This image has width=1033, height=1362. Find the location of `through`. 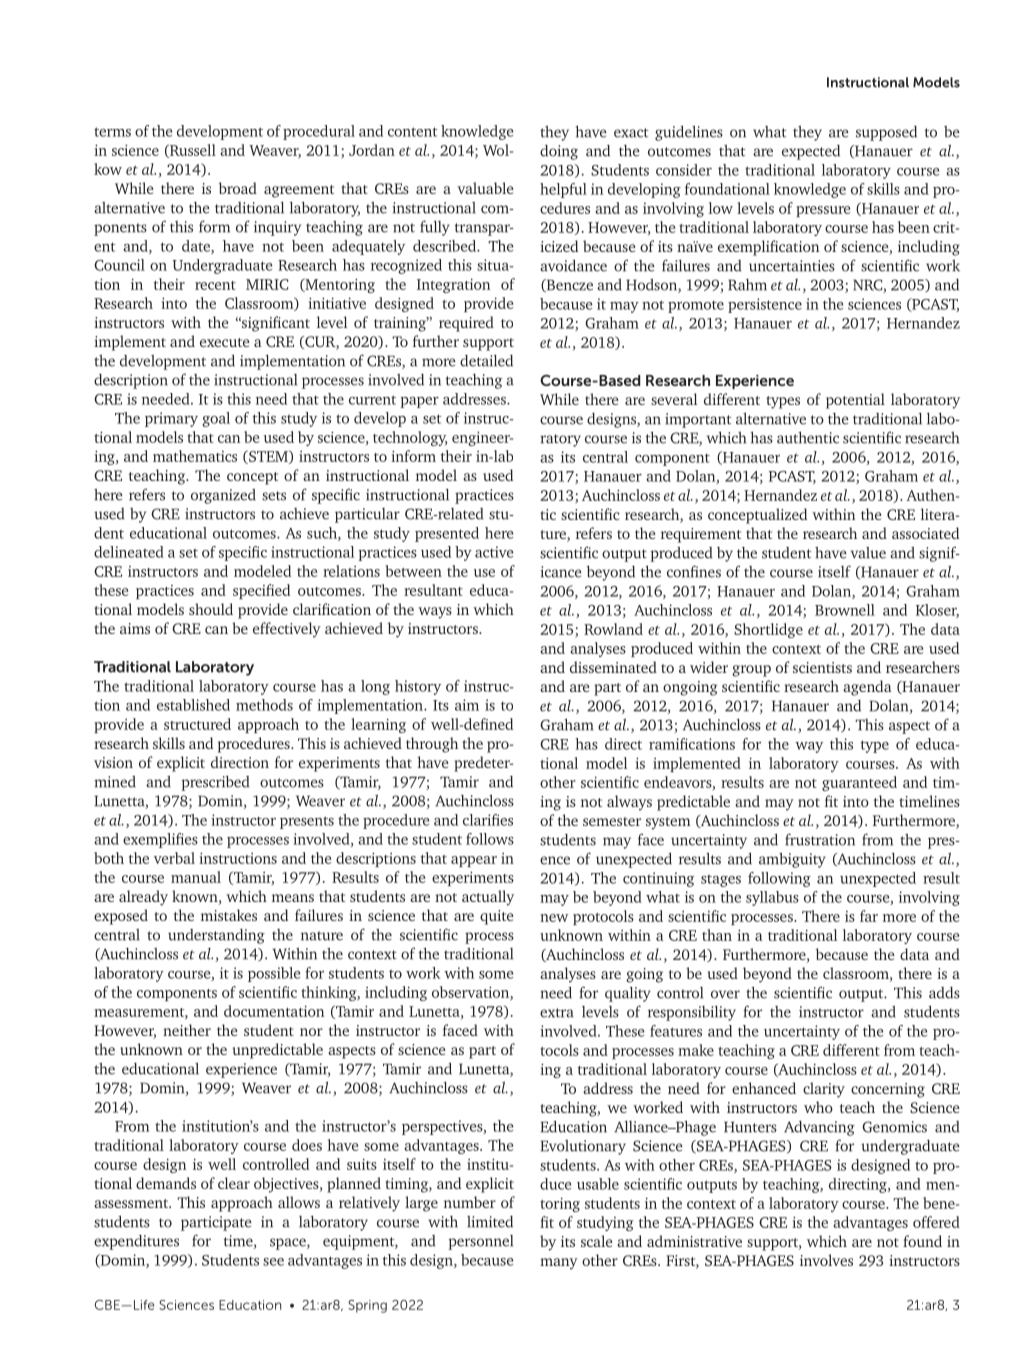

through is located at coordinates (432, 745).
